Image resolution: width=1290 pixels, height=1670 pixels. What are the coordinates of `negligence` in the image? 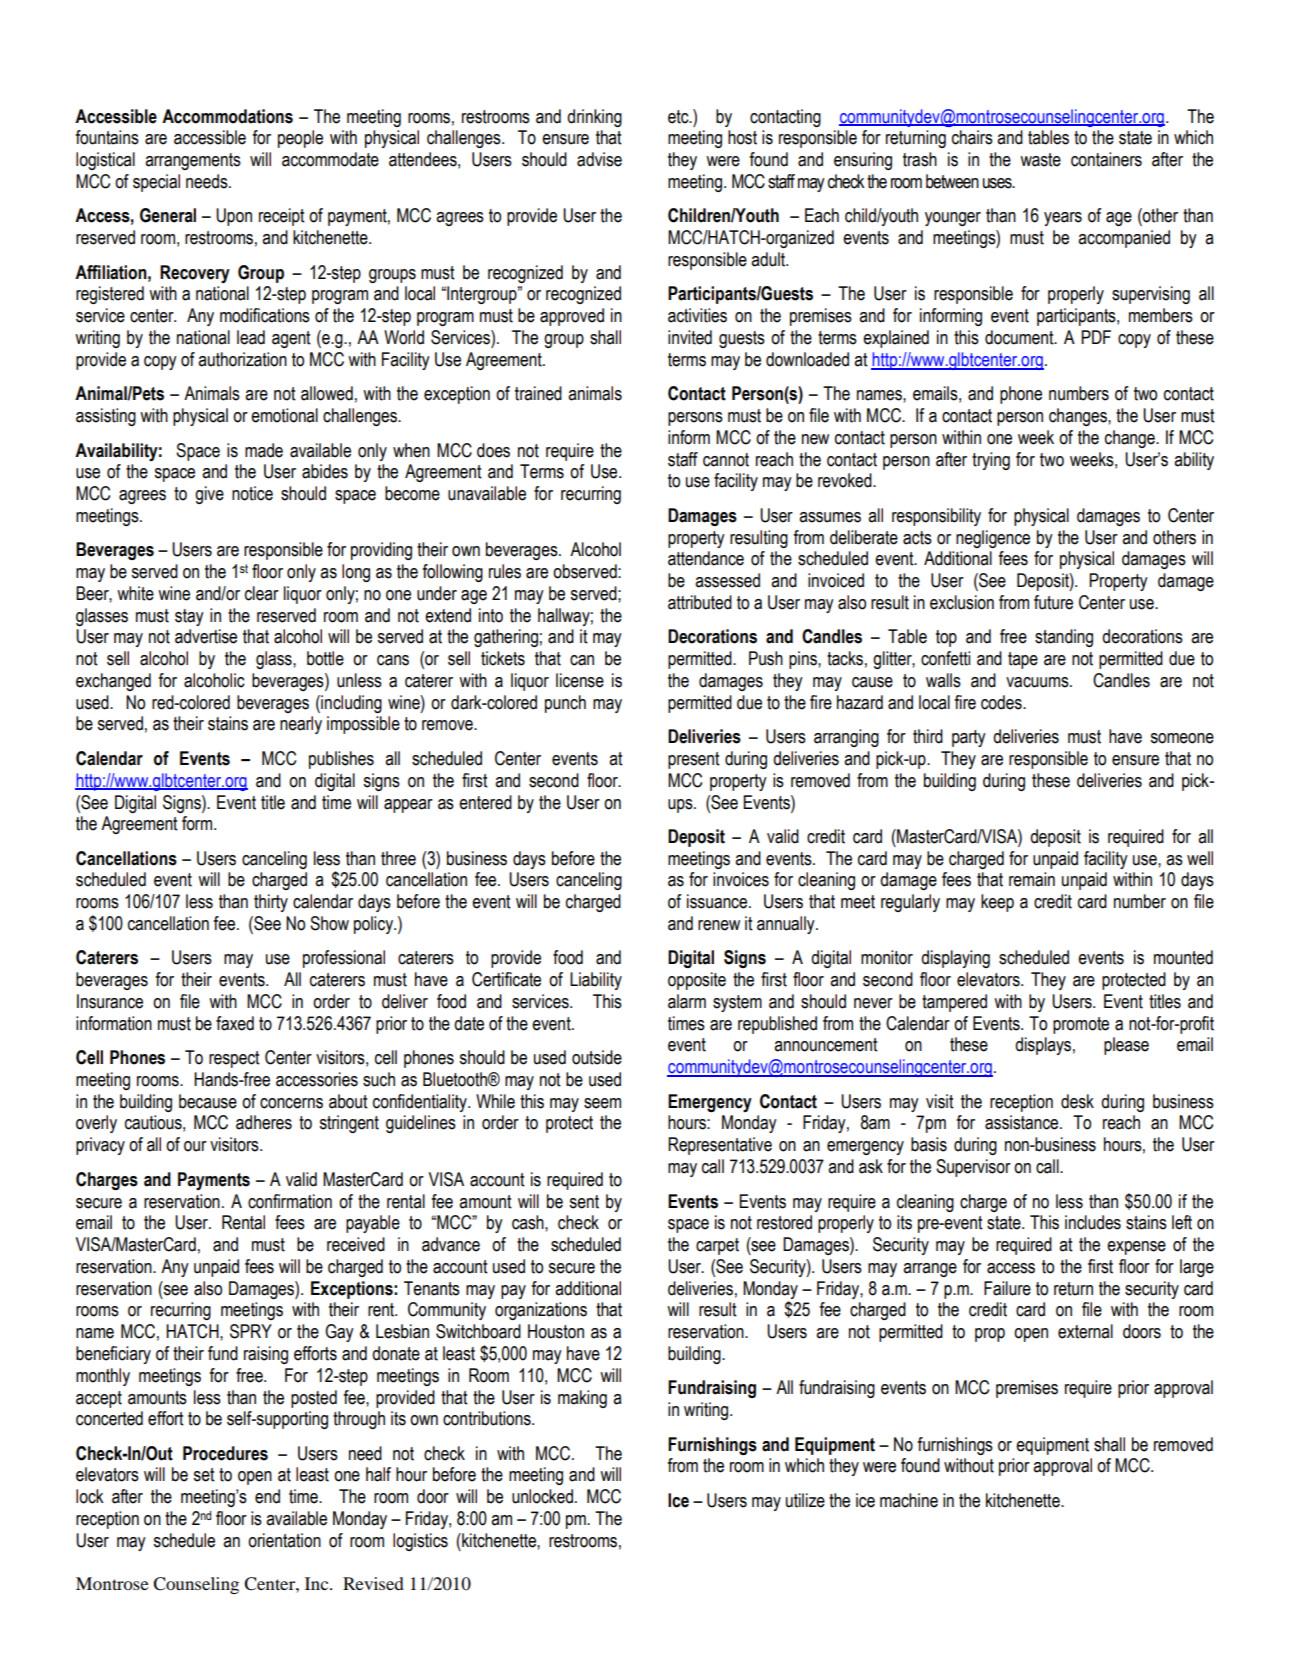 It's located at (993, 539).
